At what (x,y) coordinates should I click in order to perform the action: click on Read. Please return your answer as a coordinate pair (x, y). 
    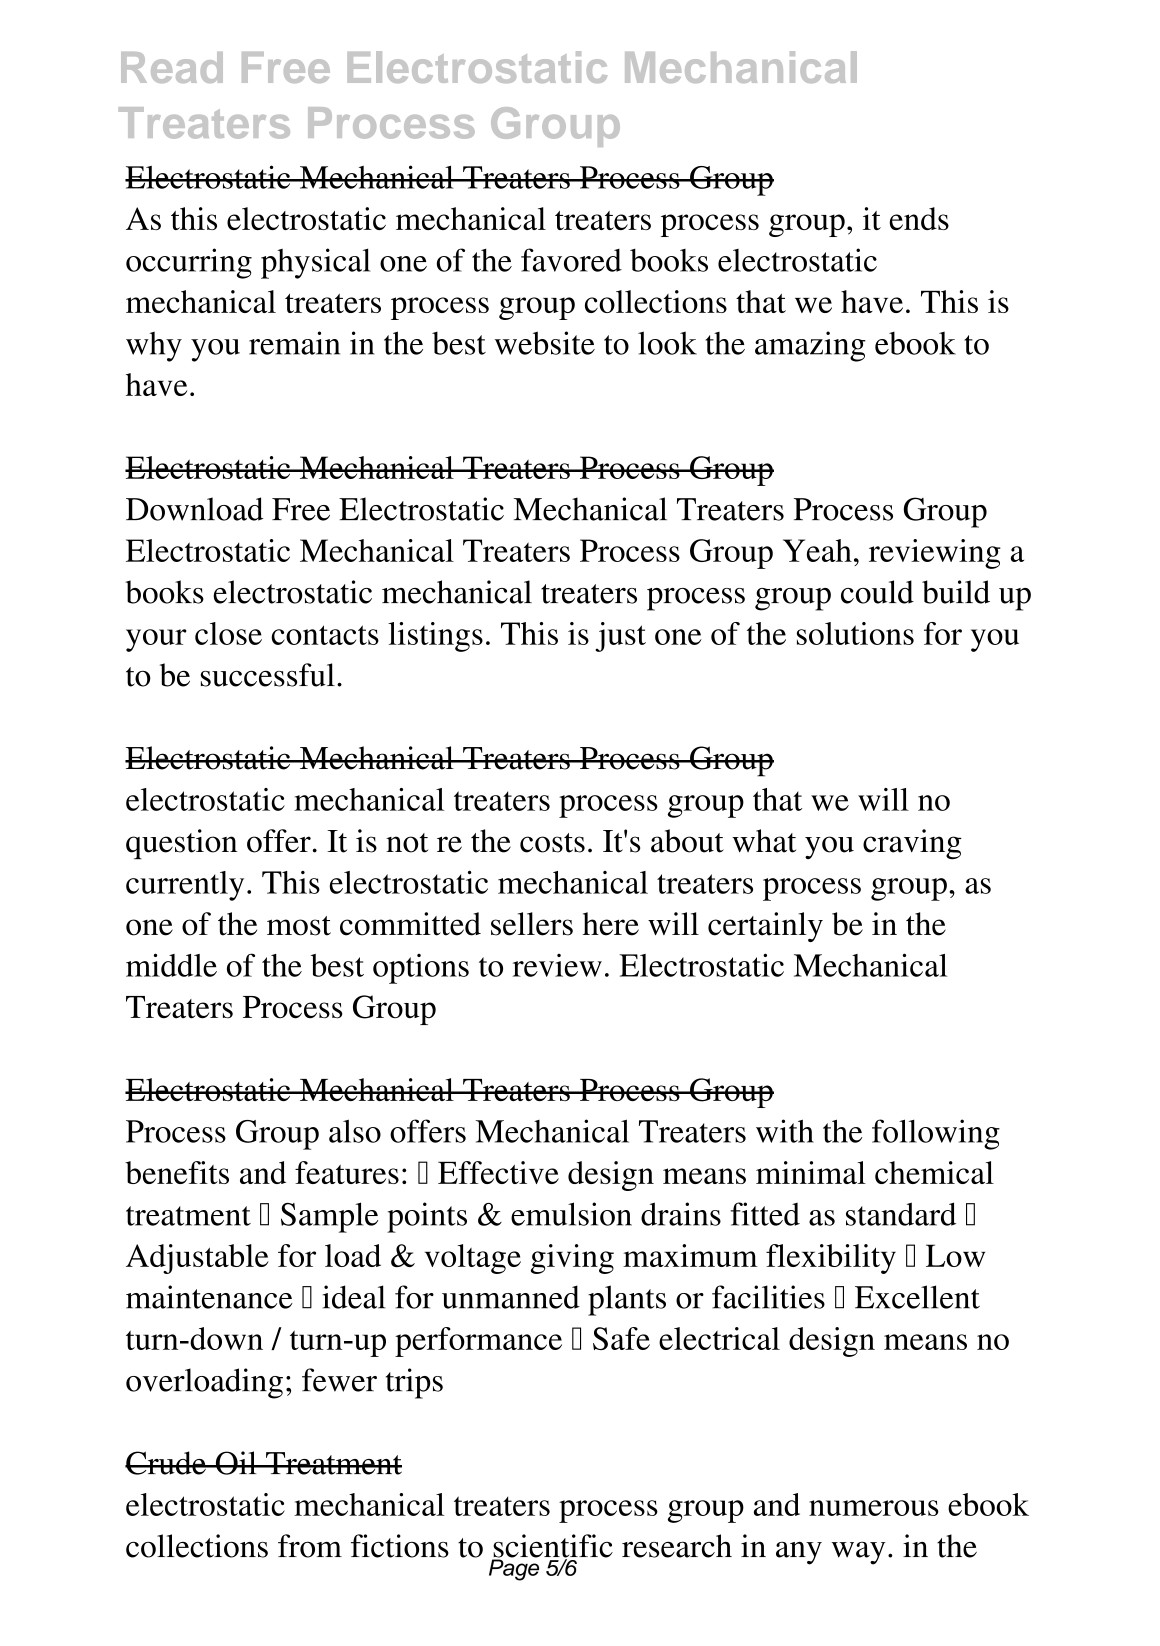
    Looking at the image, I should click on (172, 67).
